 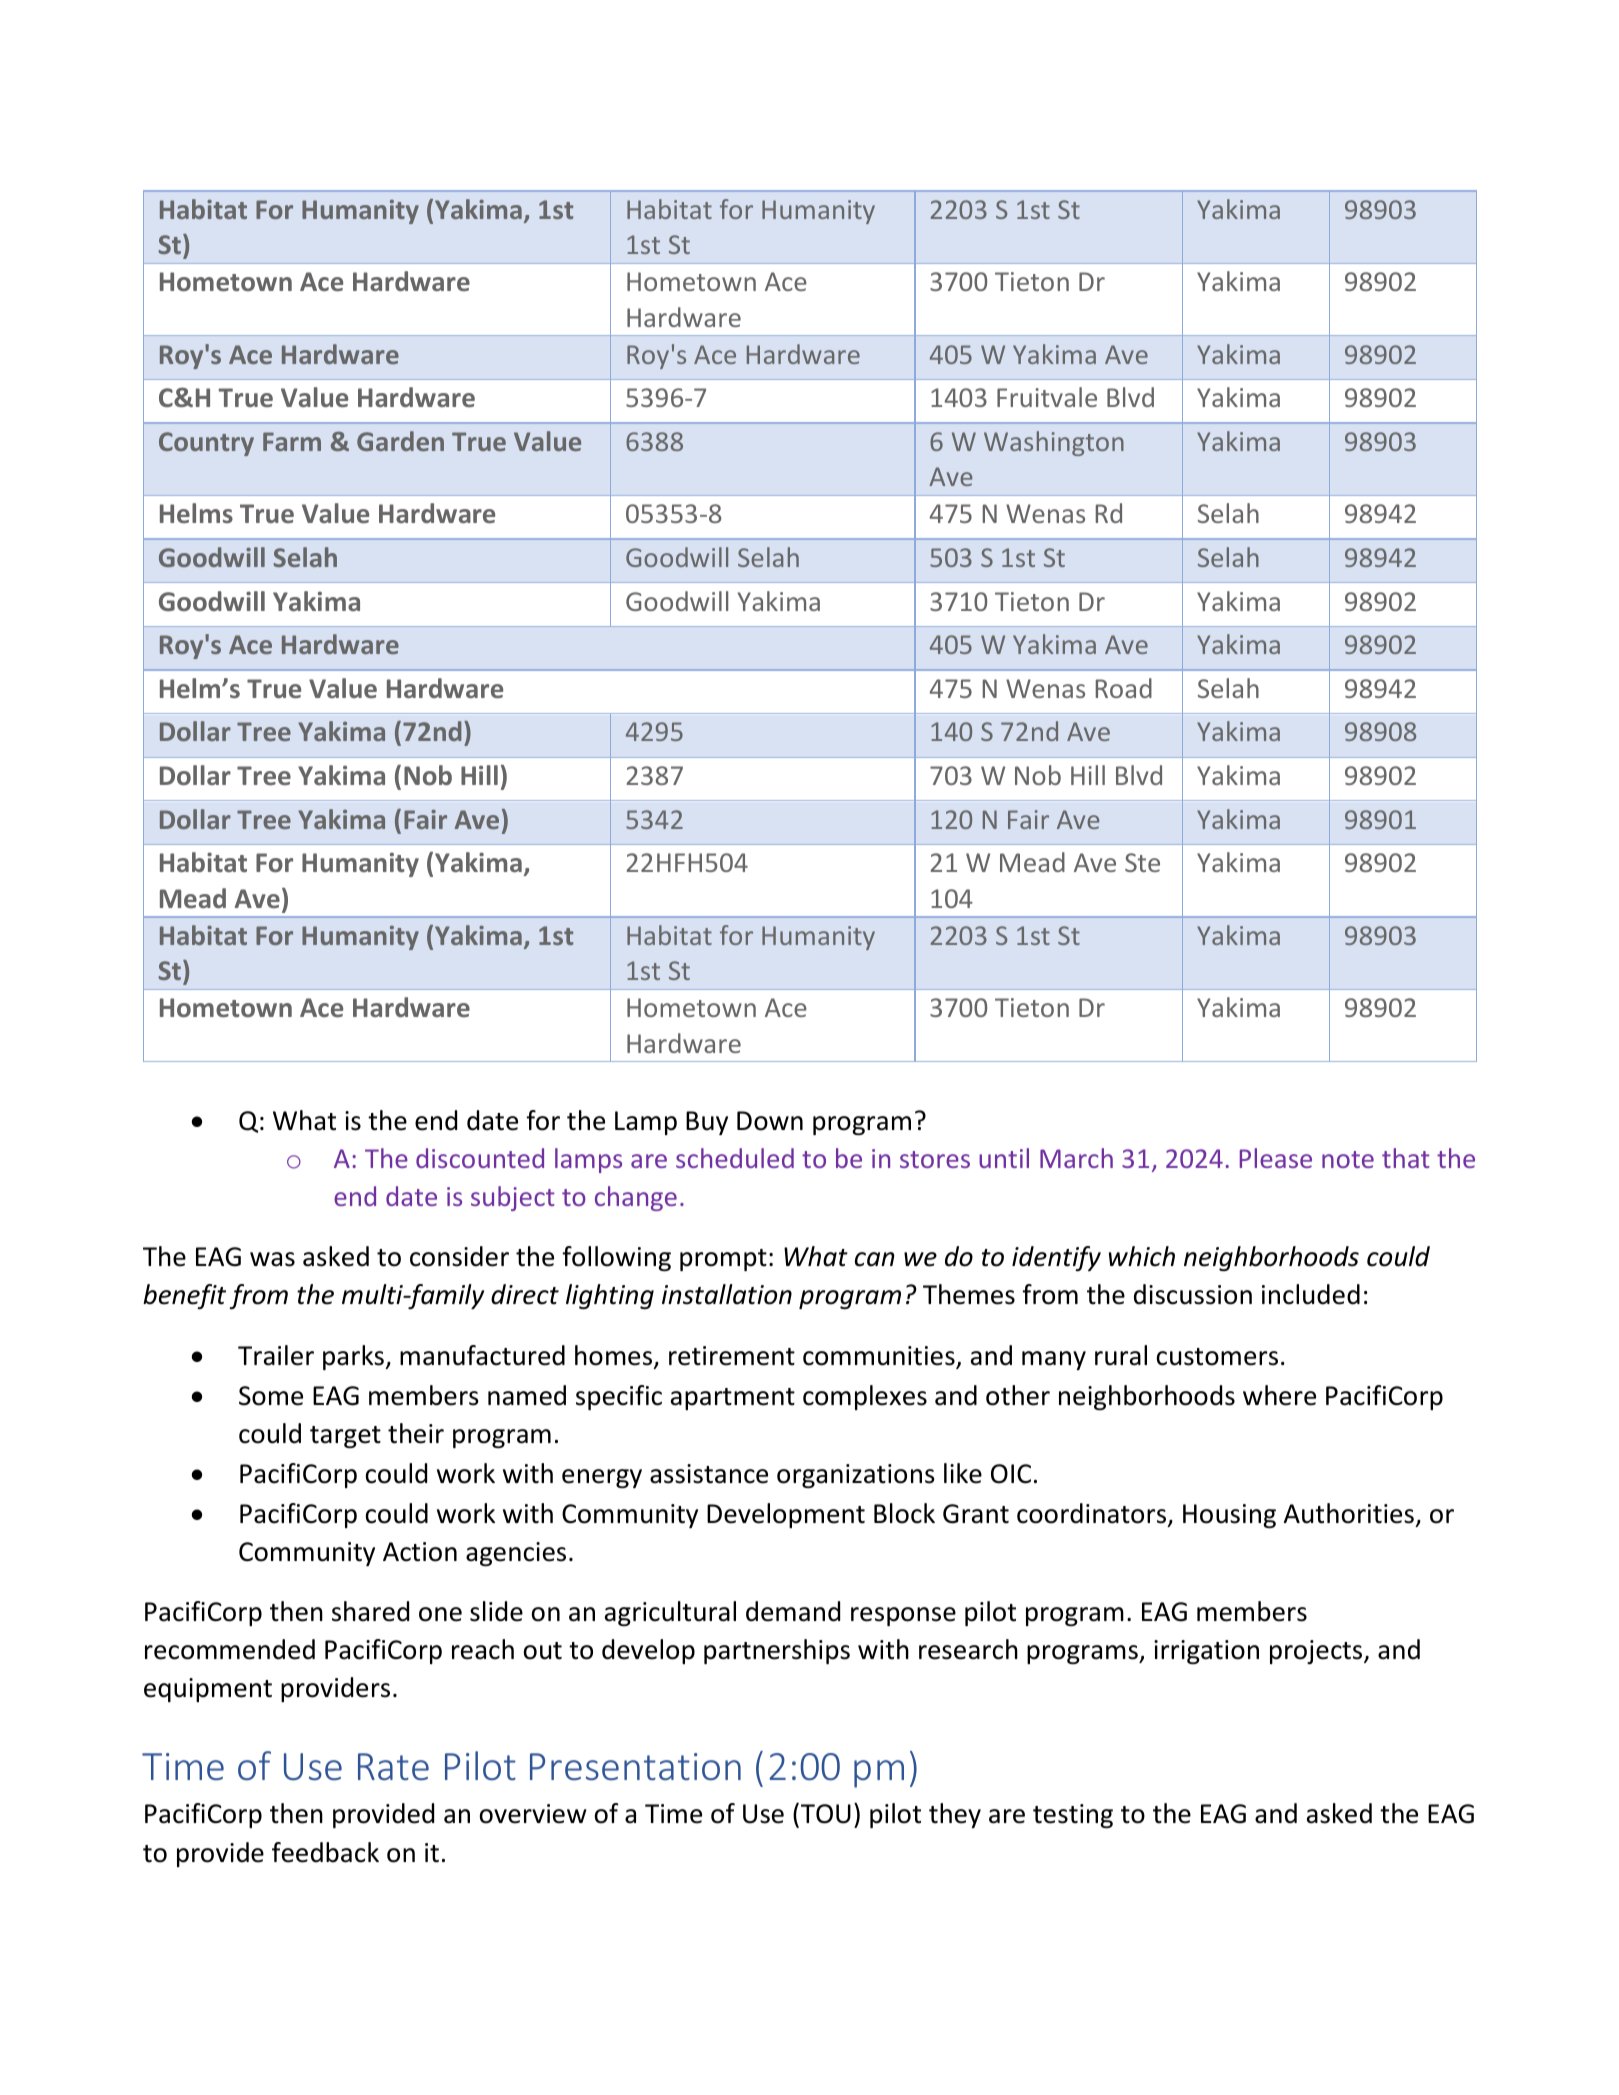 What do you see at coordinates (1073, 1816) in the page?
I see `testing` at bounding box center [1073, 1816].
